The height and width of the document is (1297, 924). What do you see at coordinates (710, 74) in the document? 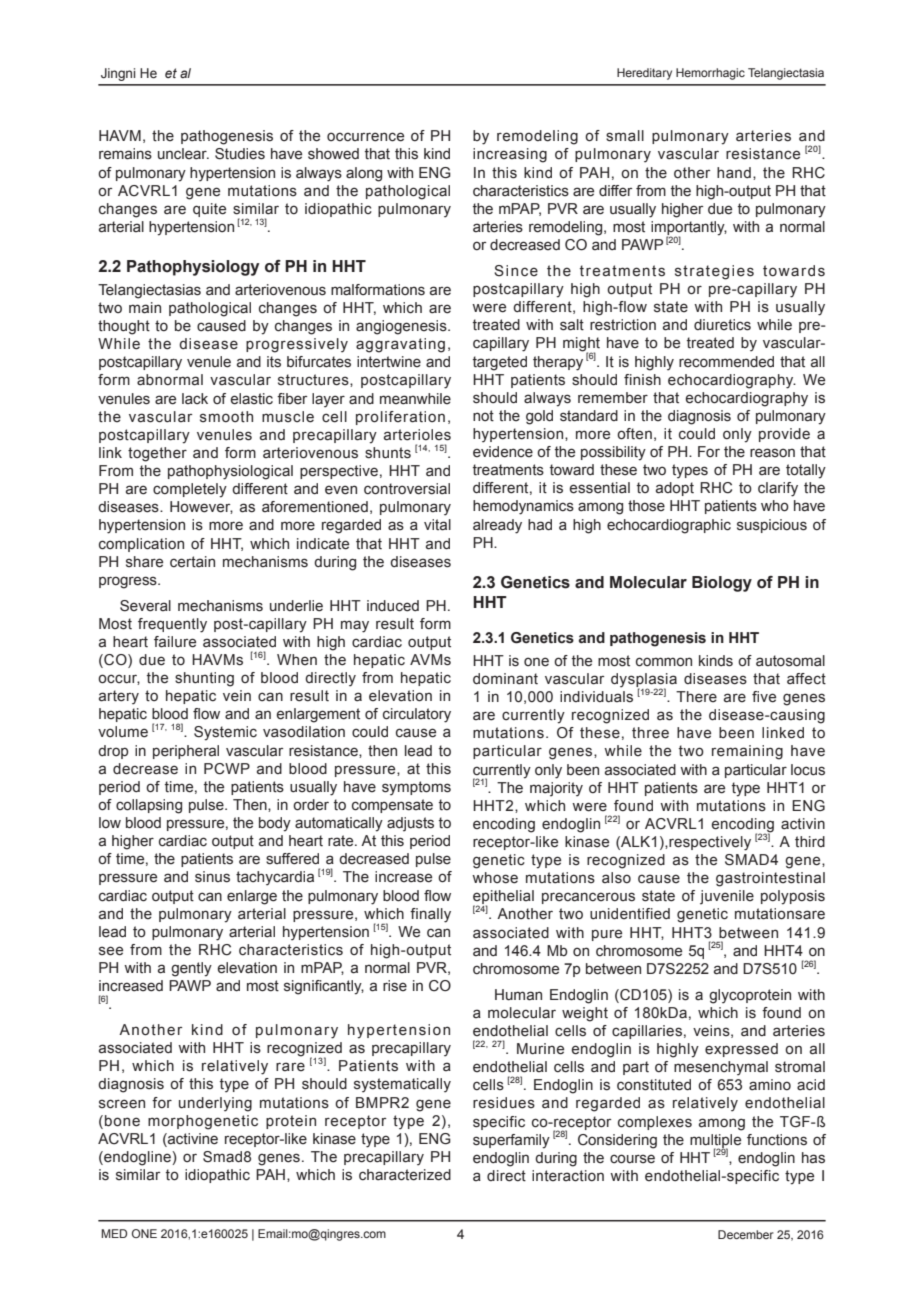
I see `Hemorrhagic` at bounding box center [710, 74].
